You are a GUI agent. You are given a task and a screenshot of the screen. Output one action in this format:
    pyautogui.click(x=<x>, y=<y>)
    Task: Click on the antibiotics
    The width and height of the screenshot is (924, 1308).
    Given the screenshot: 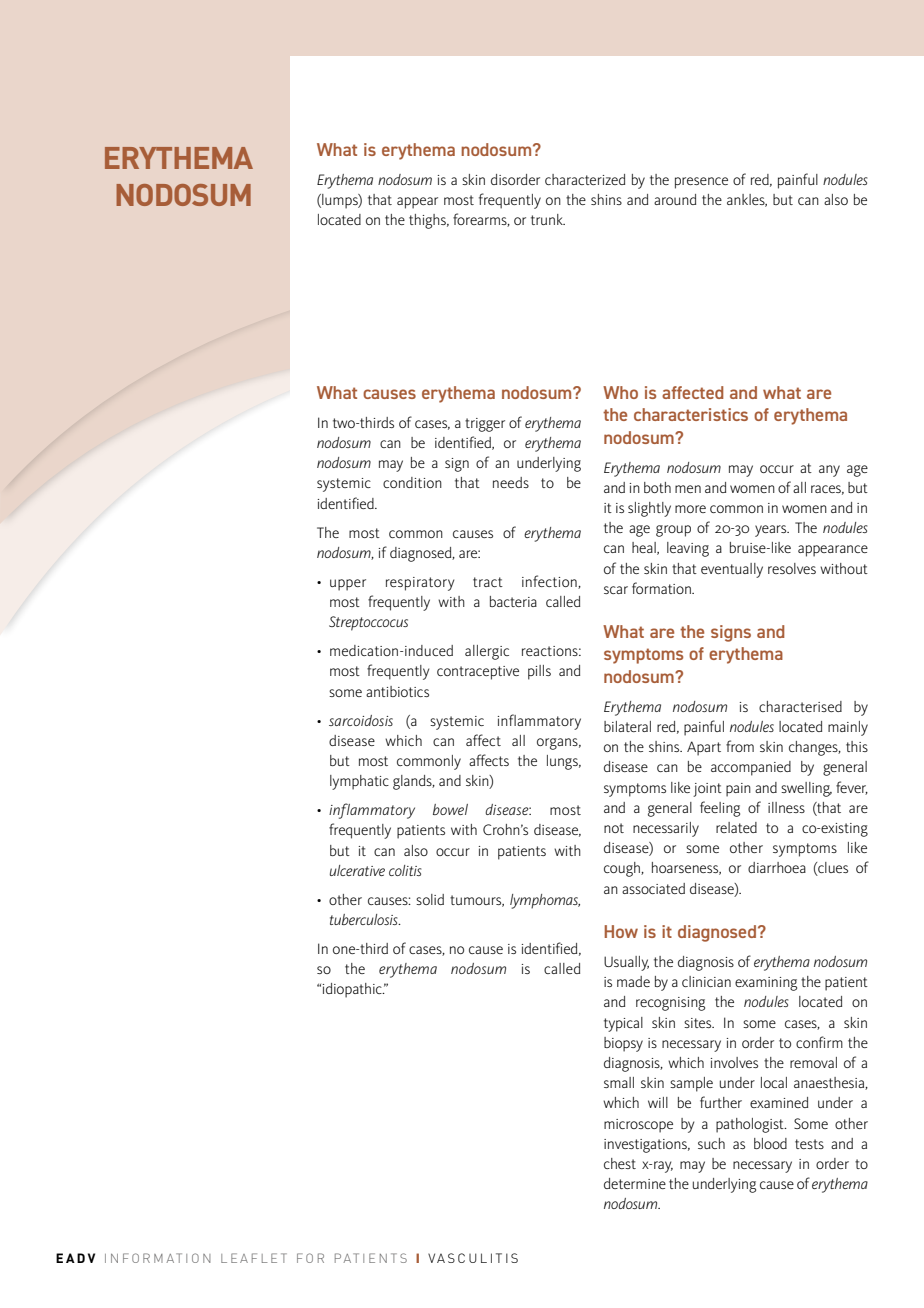 What is the action you would take?
    pyautogui.click(x=397, y=691)
